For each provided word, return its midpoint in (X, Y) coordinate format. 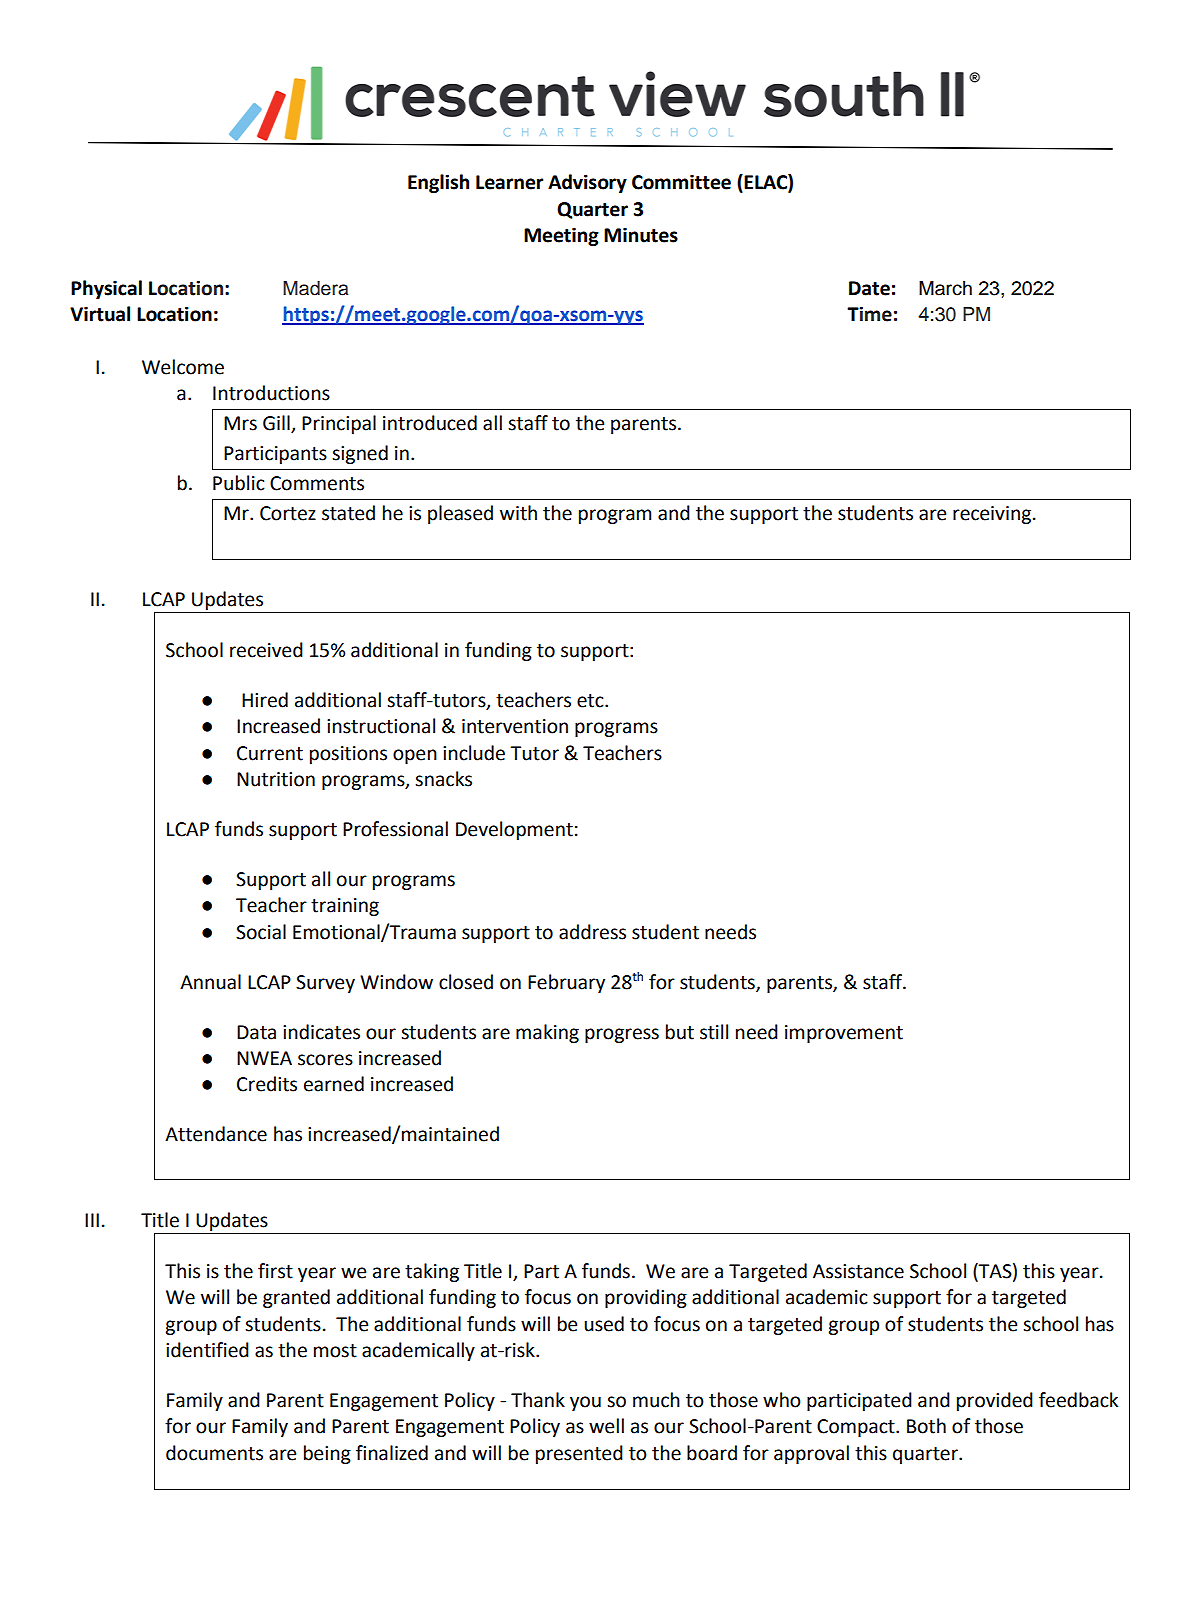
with (518, 513)
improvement (844, 1034)
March (945, 288)
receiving (992, 515)
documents (214, 1453)
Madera (315, 288)
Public (239, 483)
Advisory (587, 183)
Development (514, 830)
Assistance (858, 1271)
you (585, 1403)
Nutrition (276, 779)
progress (622, 1035)
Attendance (216, 1134)
